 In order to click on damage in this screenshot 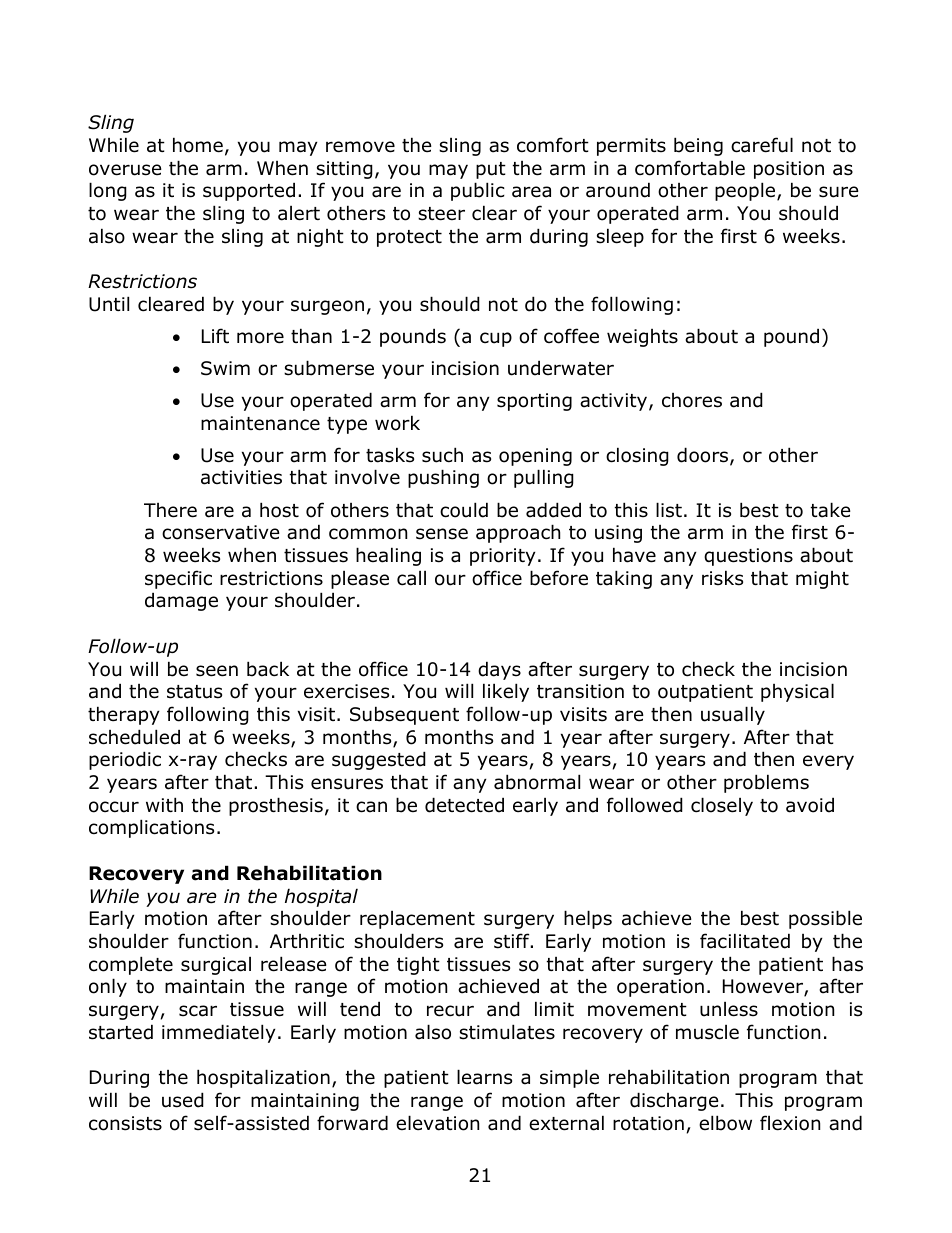, I will do `click(181, 601)`.
